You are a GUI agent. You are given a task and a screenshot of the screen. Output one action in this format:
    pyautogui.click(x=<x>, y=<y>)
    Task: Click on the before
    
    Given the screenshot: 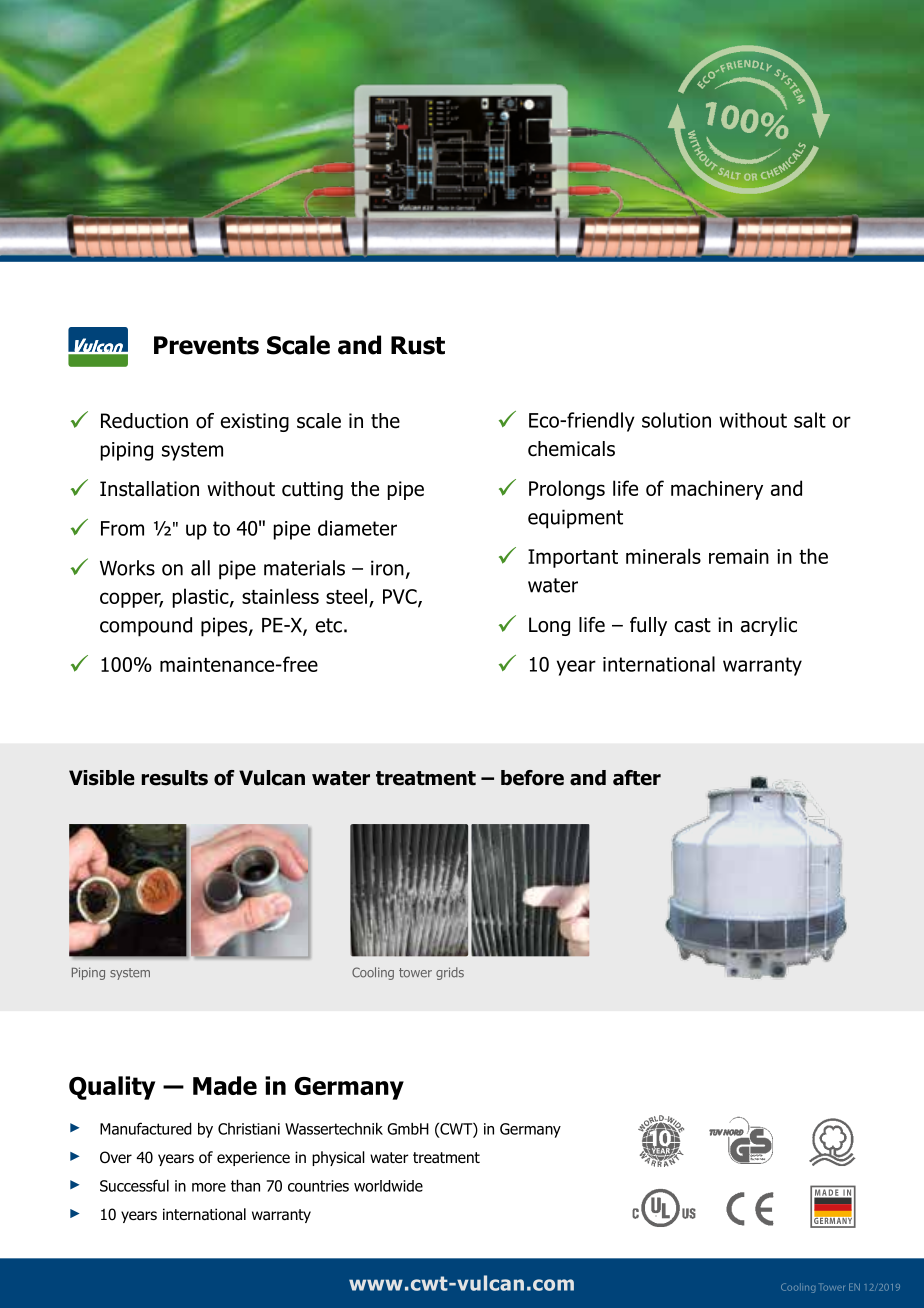 What is the action you would take?
    pyautogui.click(x=532, y=778)
